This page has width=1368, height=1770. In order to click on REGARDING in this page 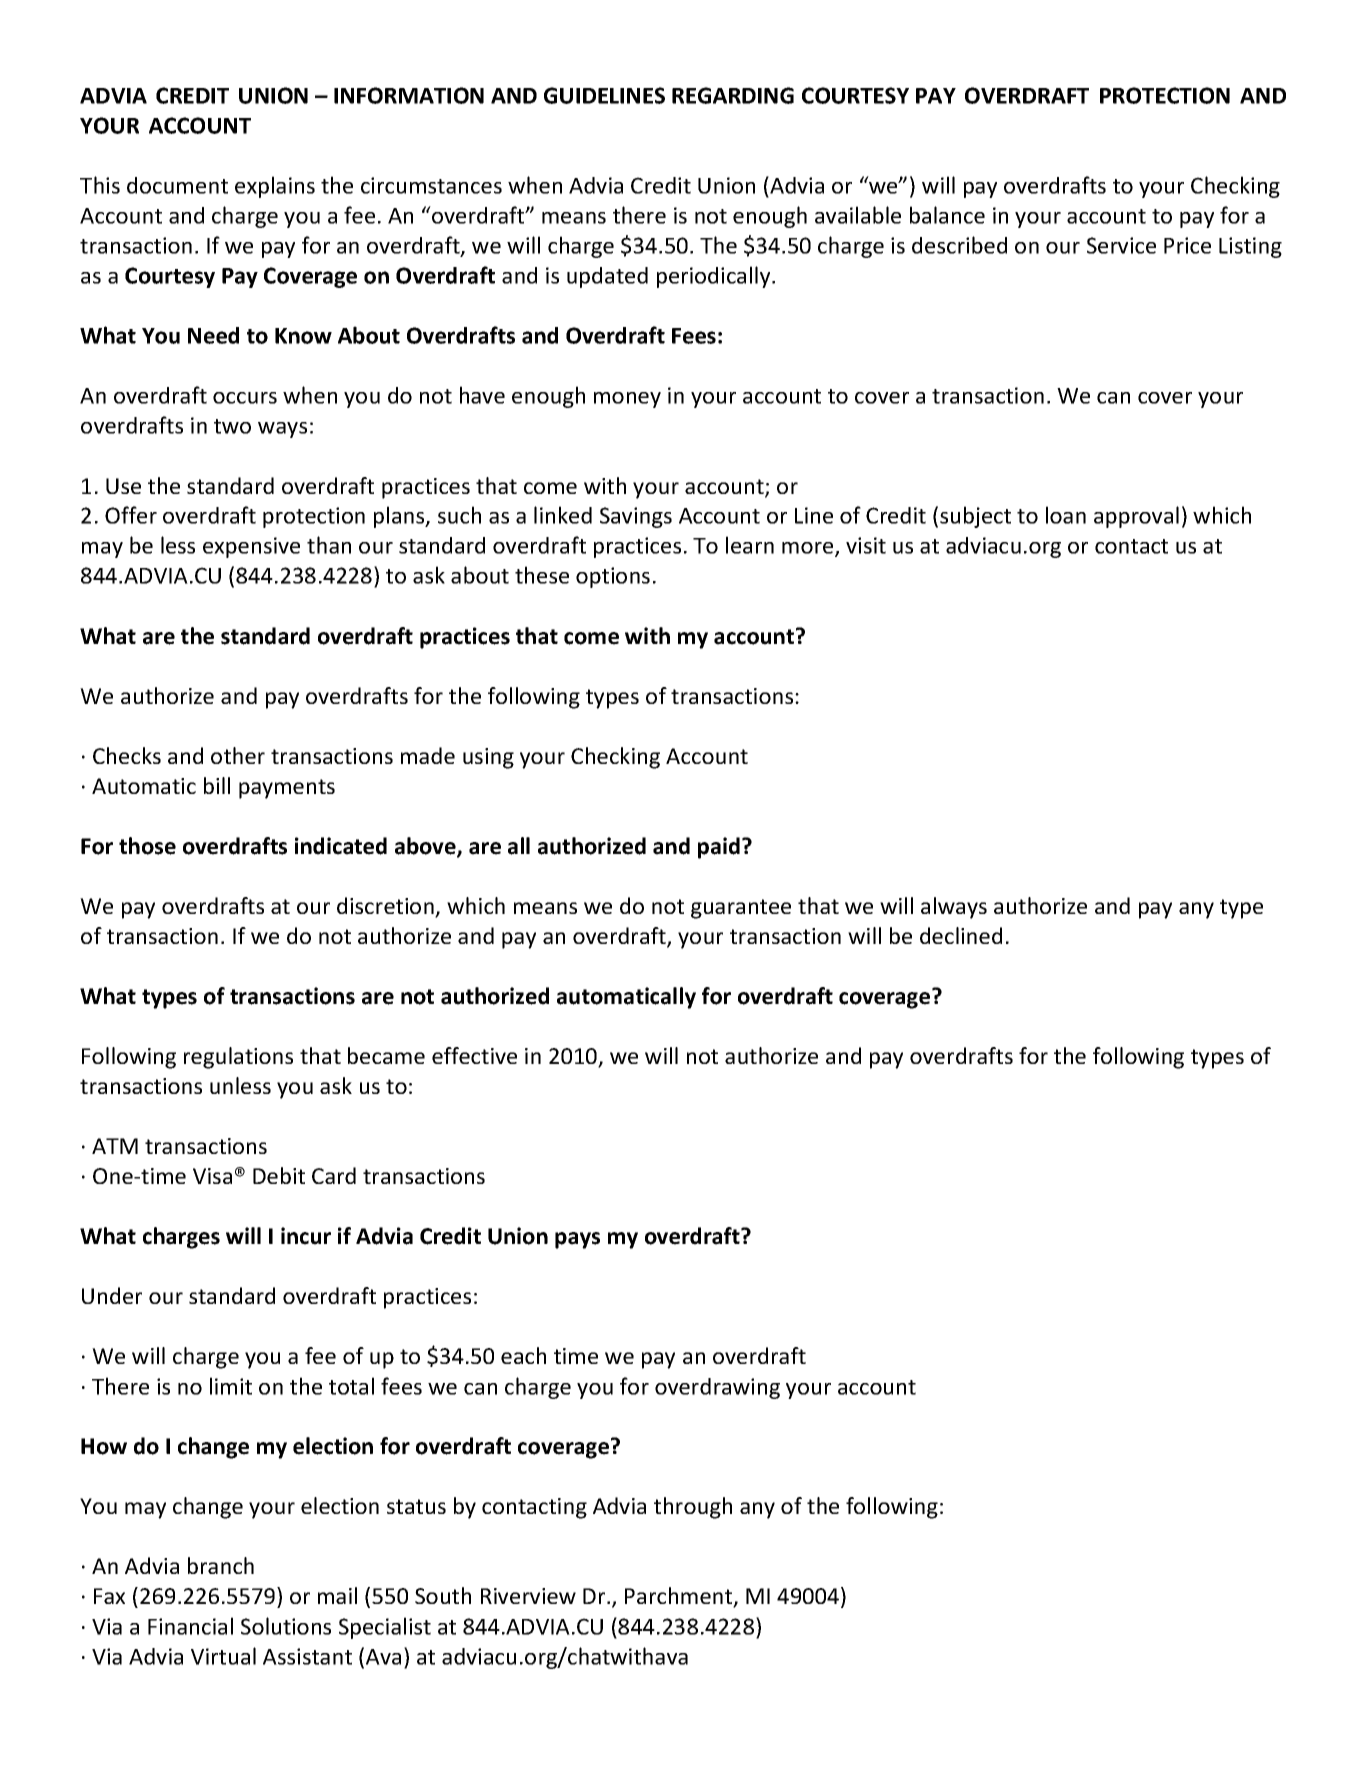, I will do `click(733, 95)`.
